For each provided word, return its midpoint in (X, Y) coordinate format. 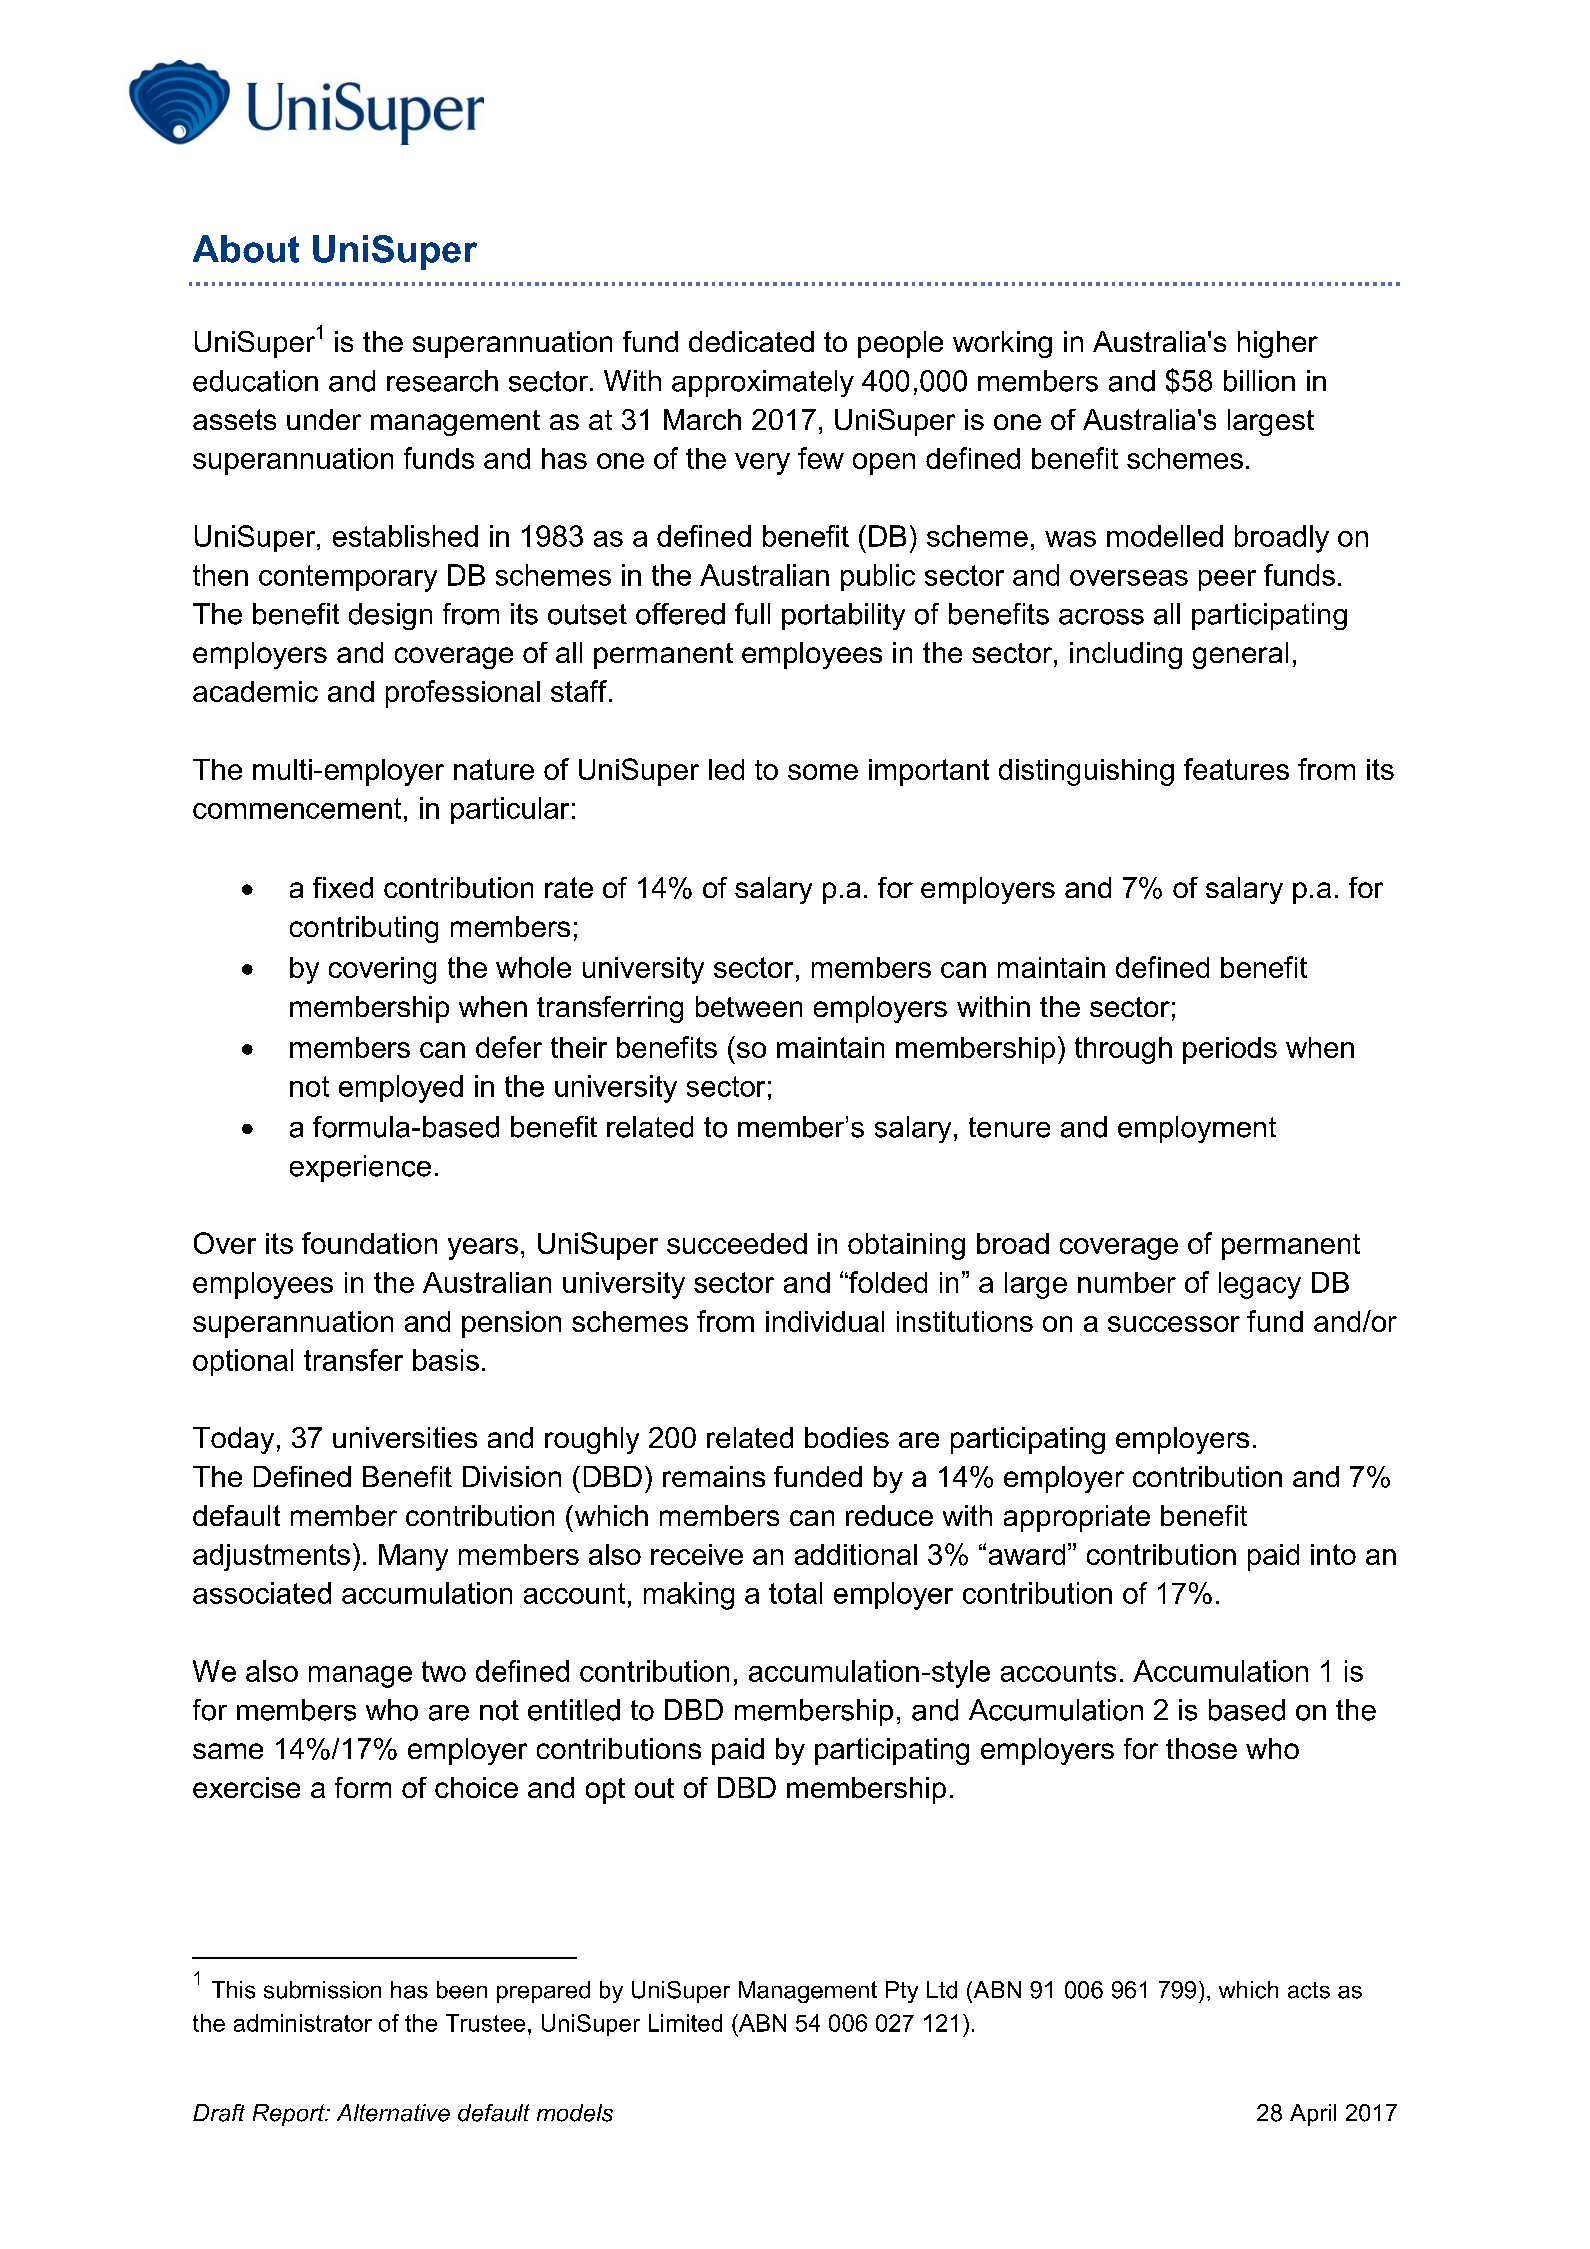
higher (1278, 344)
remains (714, 1476)
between (749, 1006)
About (246, 249)
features (1236, 769)
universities (405, 1437)
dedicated (751, 341)
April (1313, 2115)
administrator (303, 2023)
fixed (343, 887)
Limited (685, 2023)
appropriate (1077, 1518)
